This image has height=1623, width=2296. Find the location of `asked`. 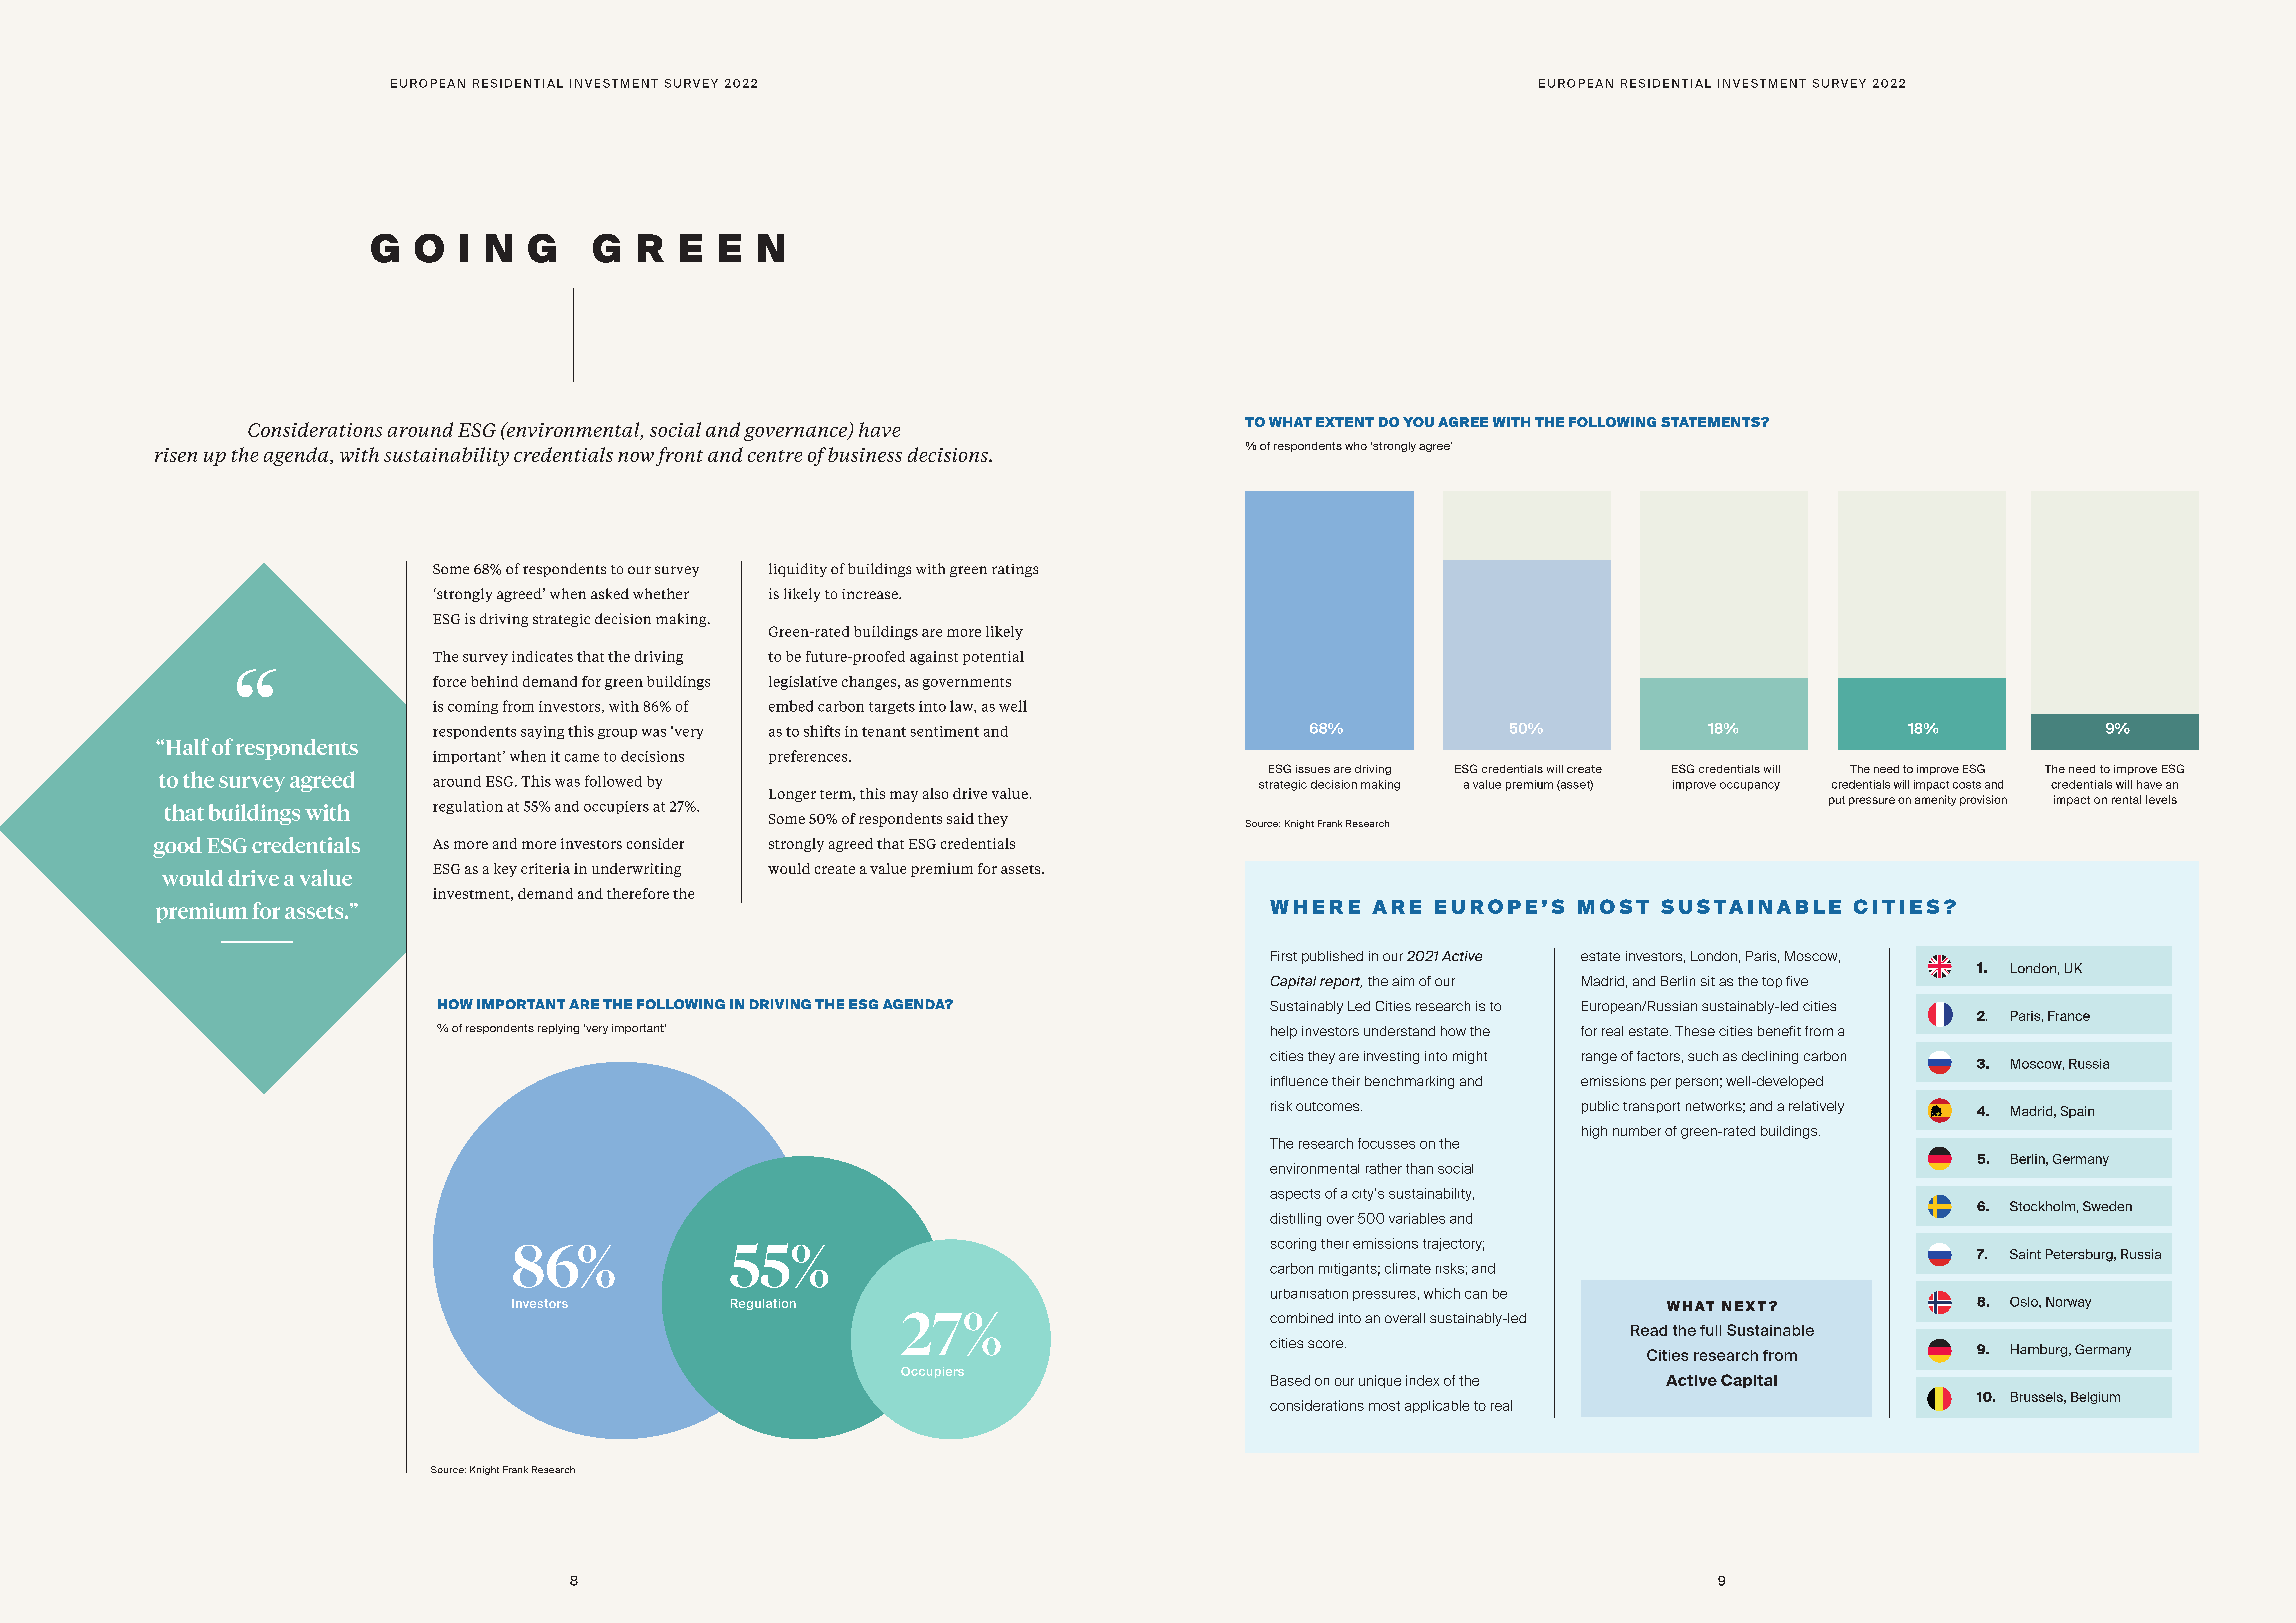

asked is located at coordinates (610, 593).
